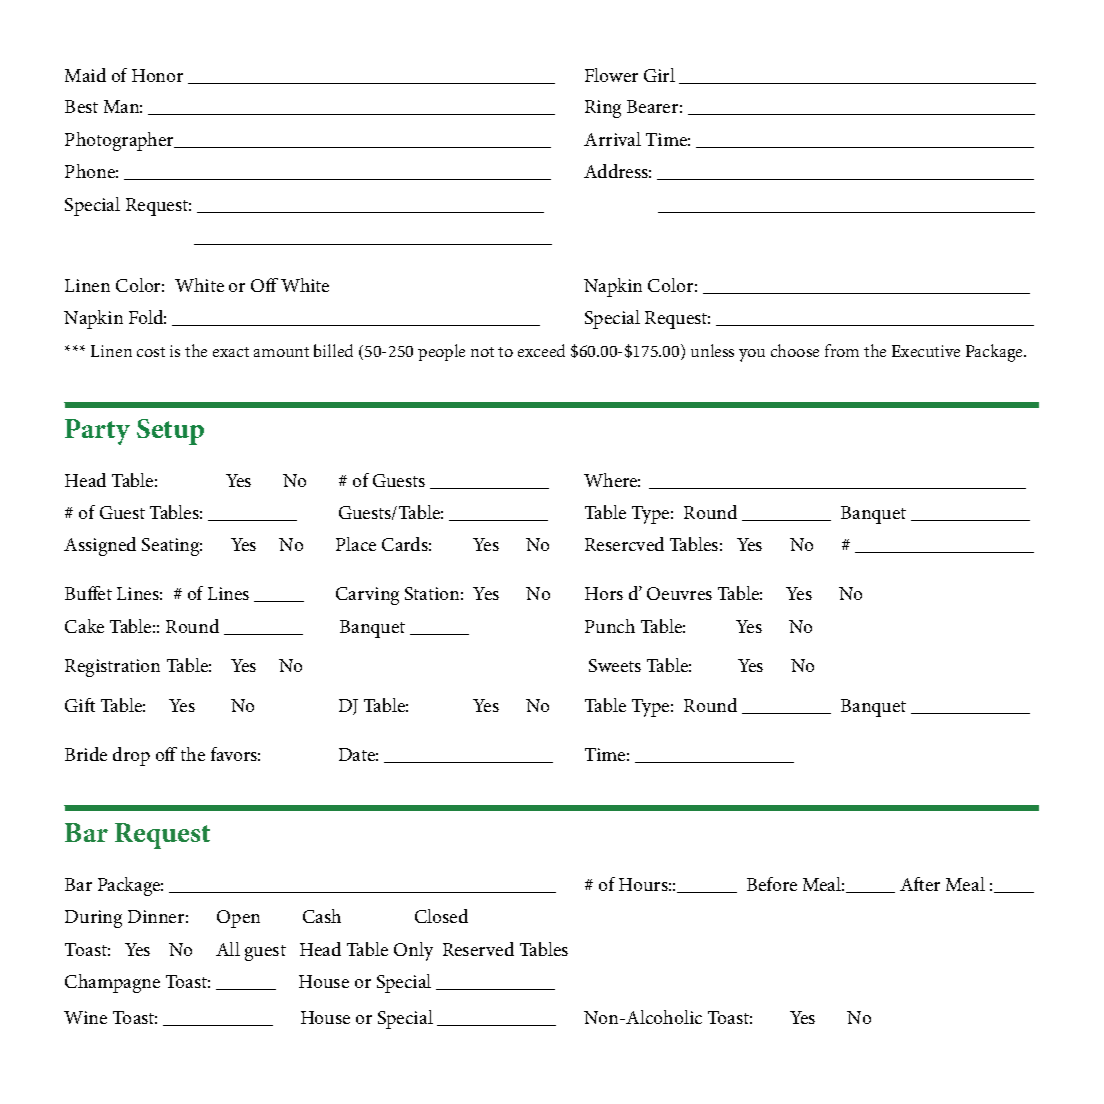 The height and width of the screenshot is (1104, 1104). I want to click on Hors, so click(604, 593).
